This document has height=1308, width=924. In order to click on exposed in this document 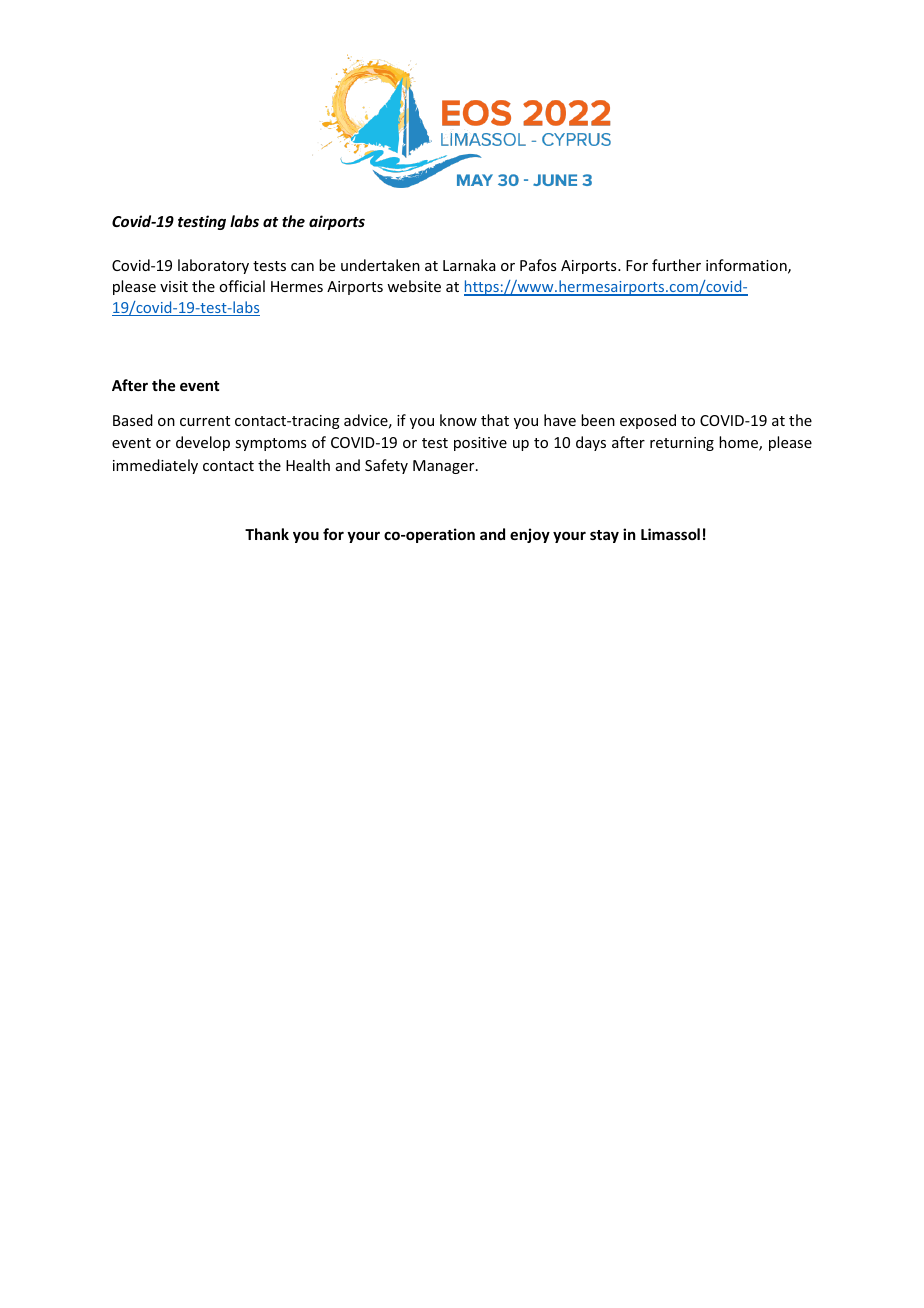, I will do `click(648, 421)`.
